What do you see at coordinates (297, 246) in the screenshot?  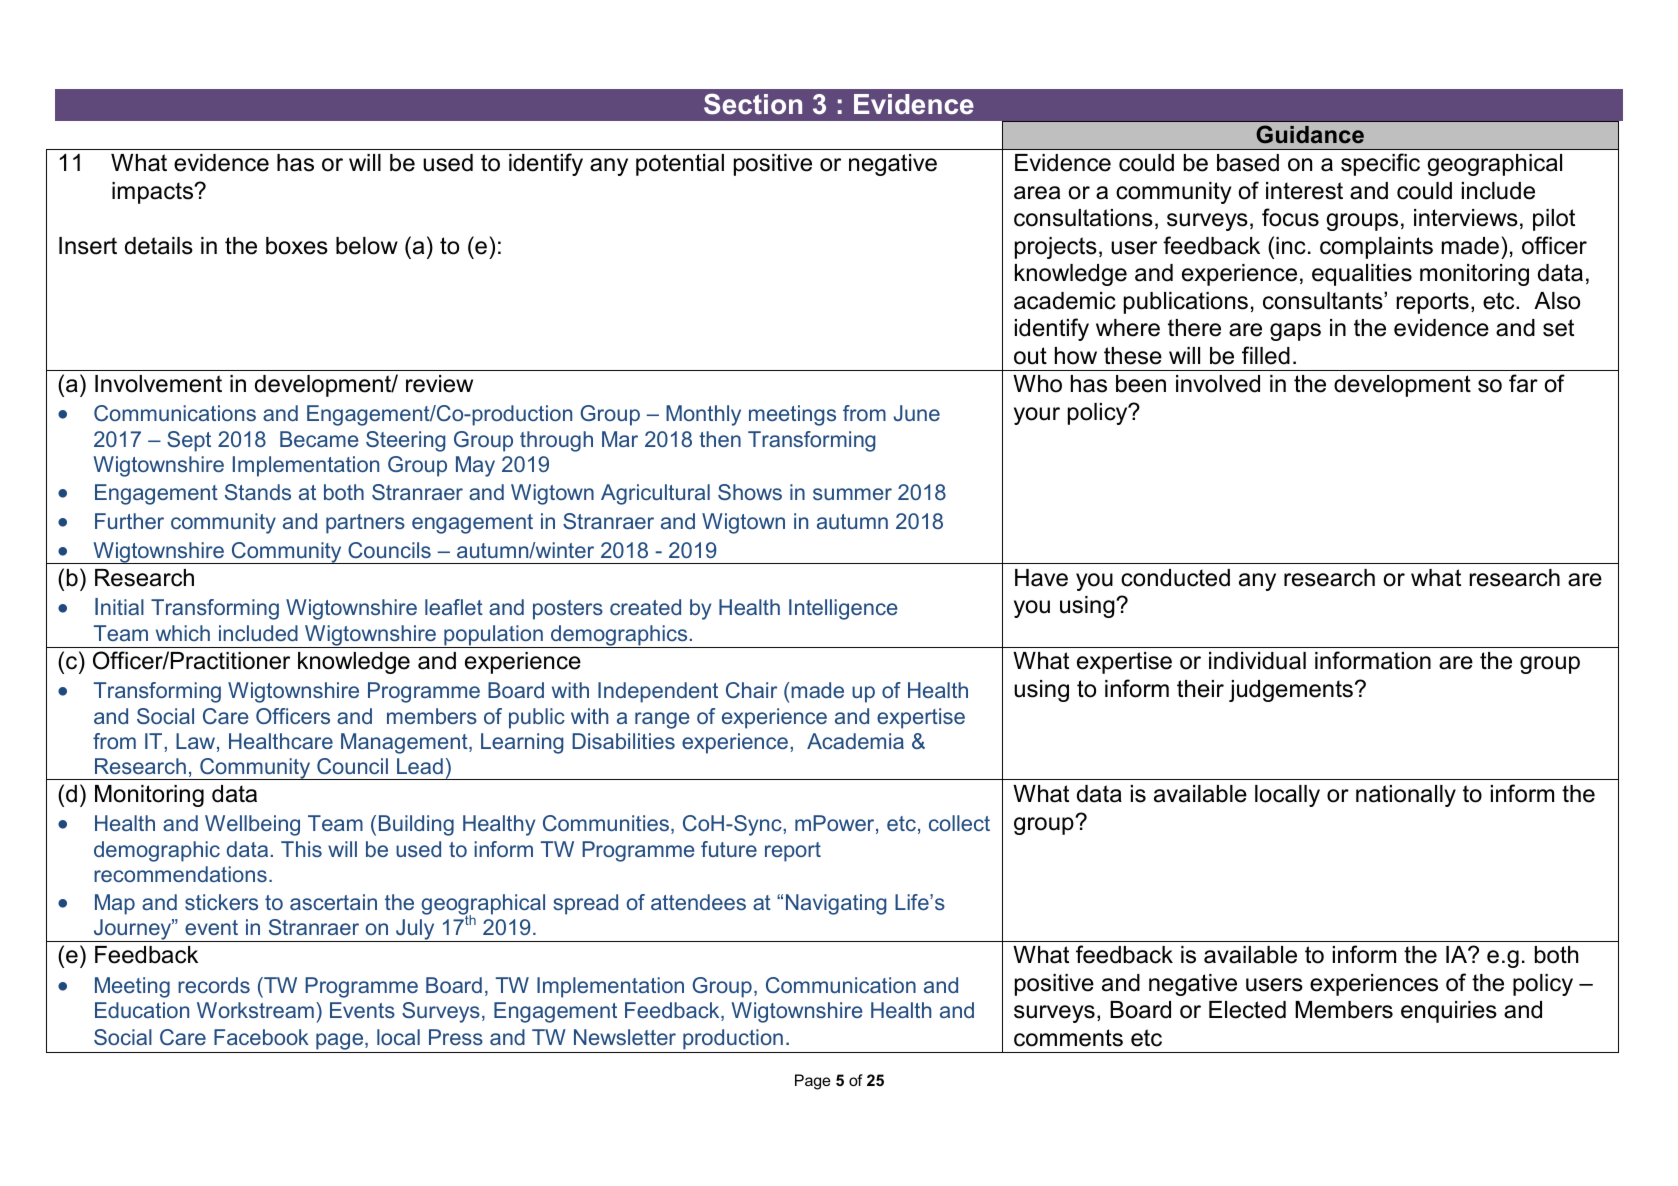 I see `boxes` at bounding box center [297, 246].
